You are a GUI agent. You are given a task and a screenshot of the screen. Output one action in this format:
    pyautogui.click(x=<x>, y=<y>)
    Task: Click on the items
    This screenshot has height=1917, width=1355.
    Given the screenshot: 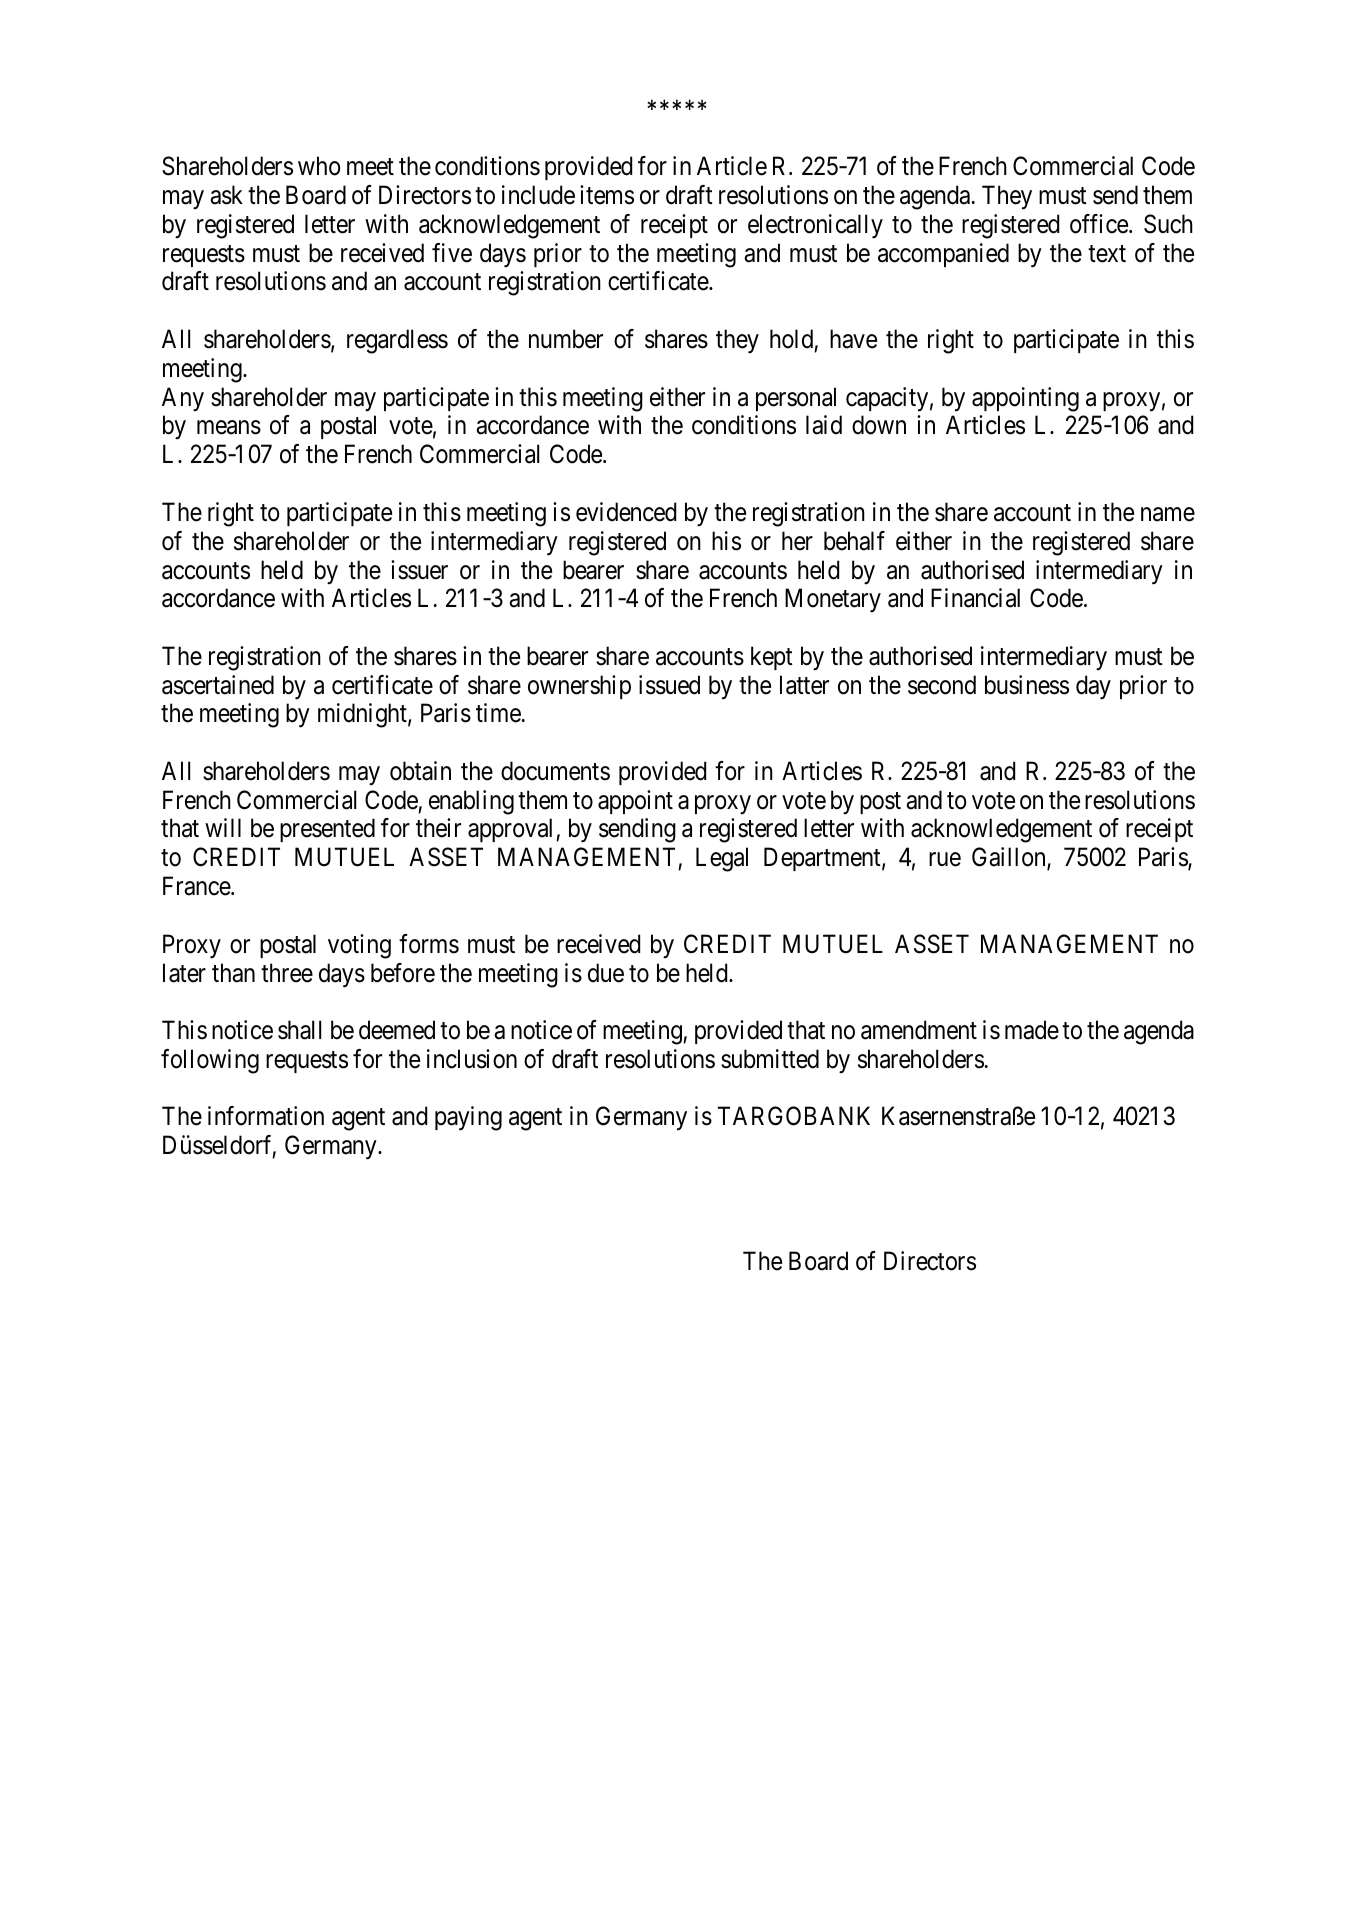 What is the action you would take?
    pyautogui.click(x=607, y=195)
